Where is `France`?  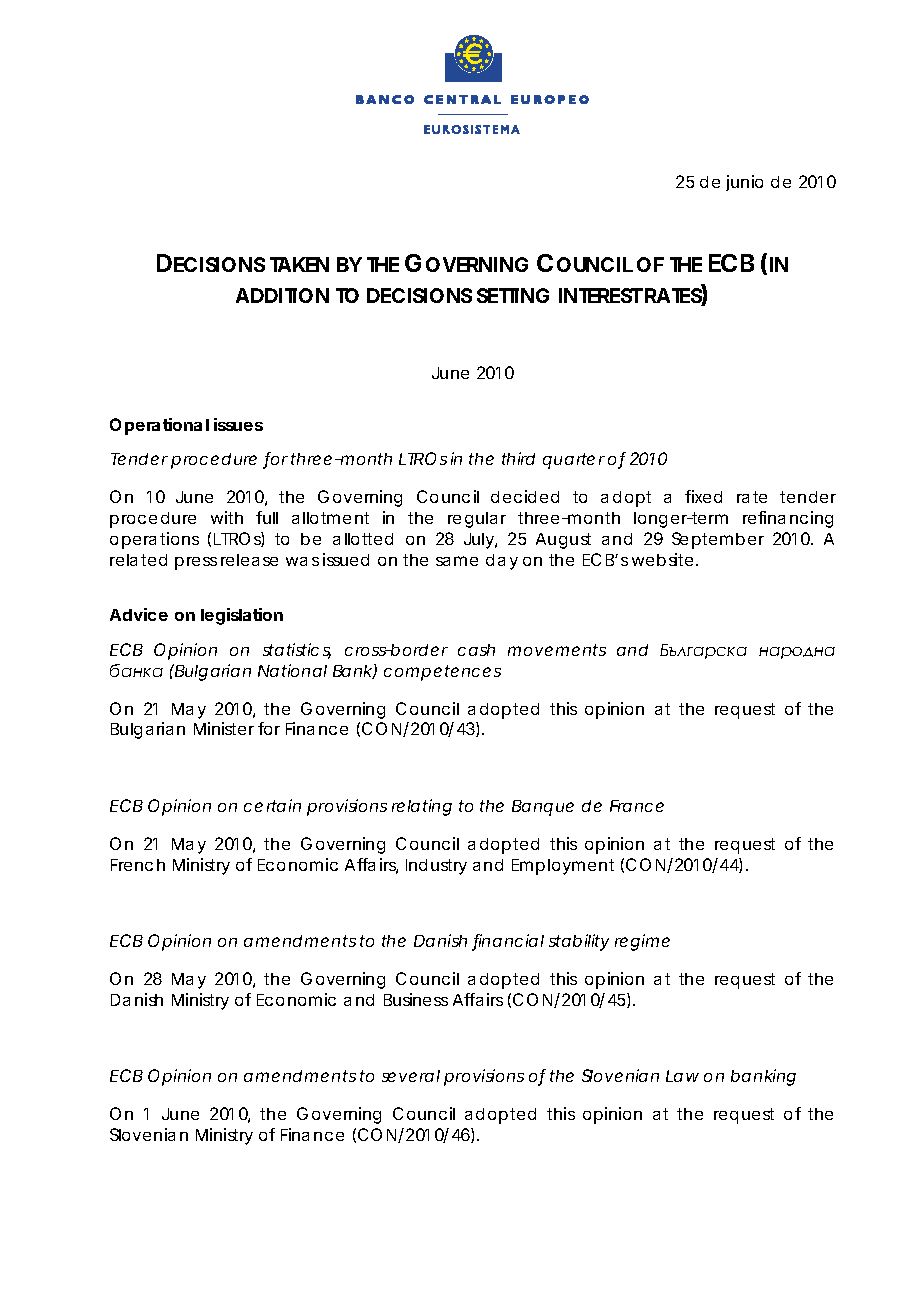 France is located at coordinates (637, 806).
